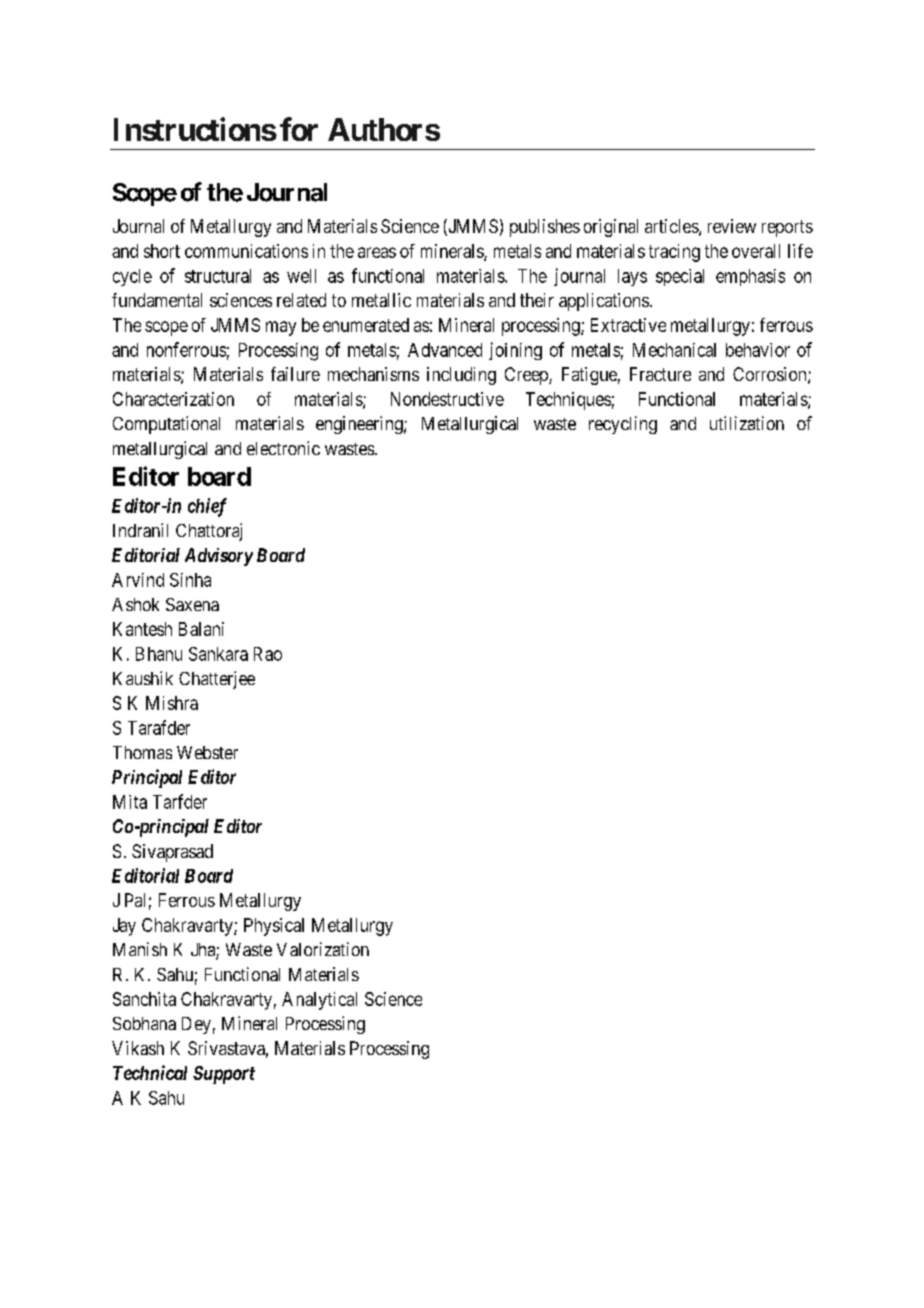 The width and height of the screenshot is (924, 1308). I want to click on Nondestructive, so click(447, 399).
